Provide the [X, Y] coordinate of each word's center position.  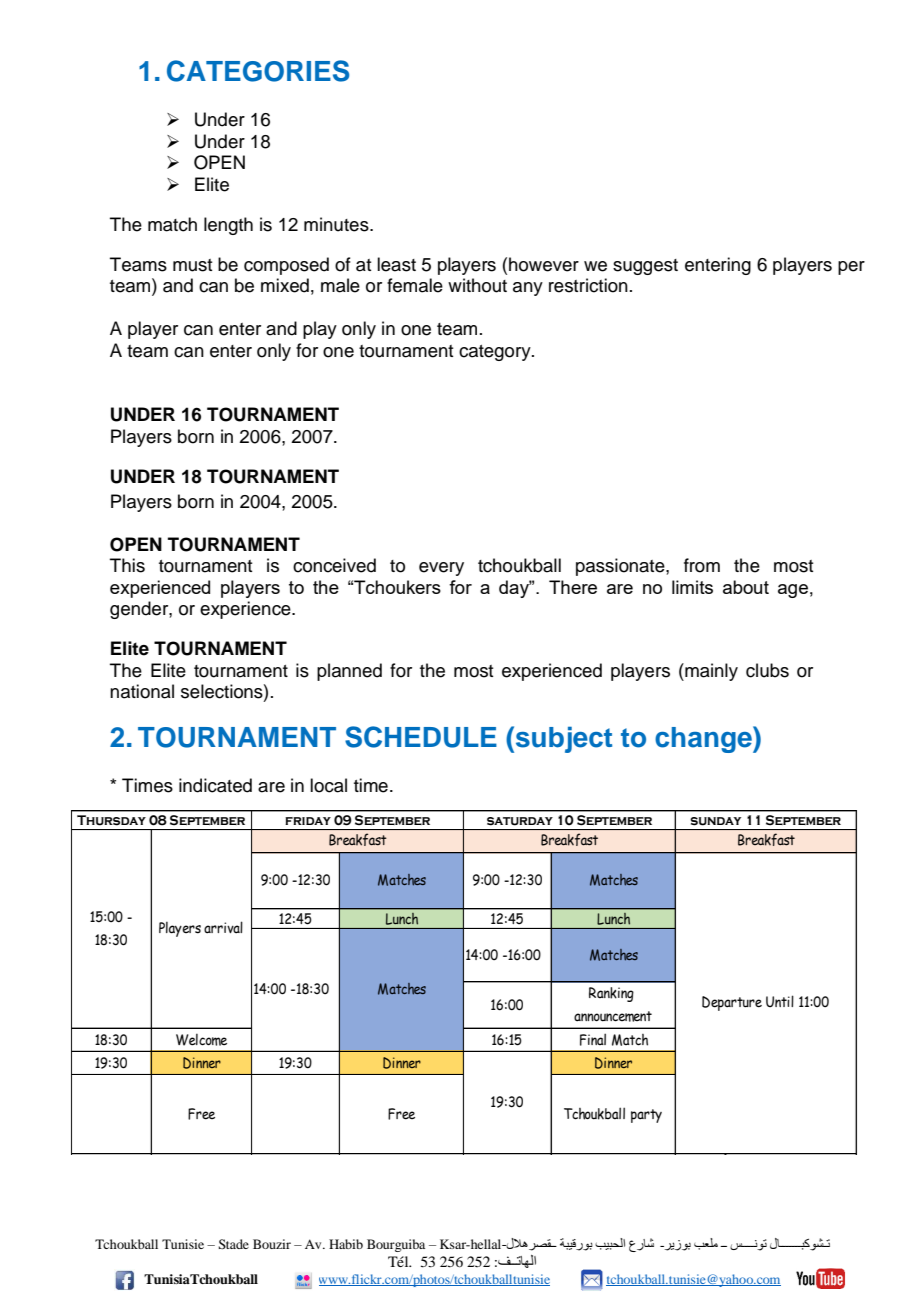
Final [593, 1039]
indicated [215, 785]
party [646, 1116]
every [441, 569]
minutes [337, 224]
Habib [346, 1244]
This [127, 565]
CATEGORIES [258, 71]
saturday [520, 821]
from [702, 565]
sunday [715, 821]
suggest [645, 267]
